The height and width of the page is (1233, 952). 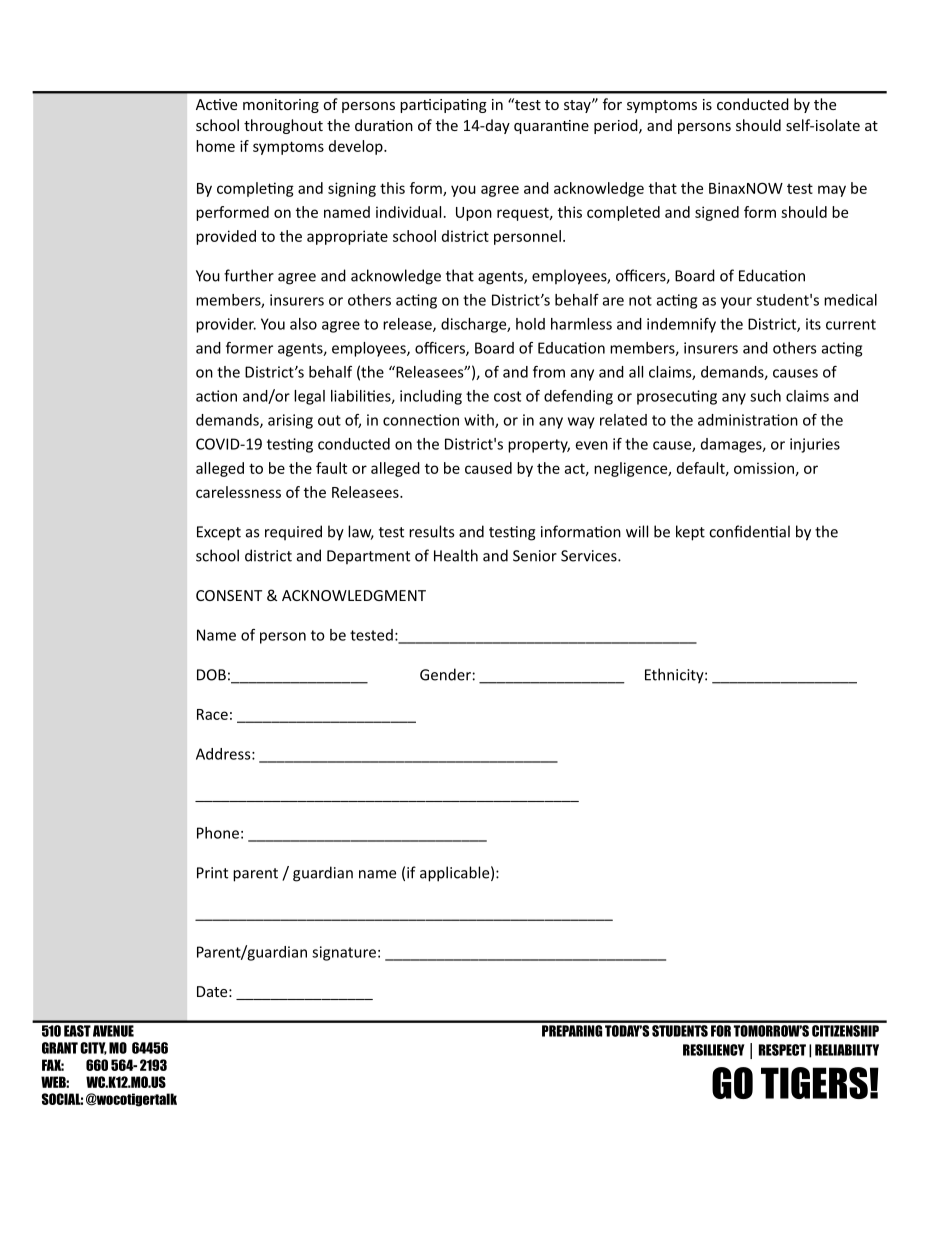 I want to click on home, so click(x=215, y=146).
